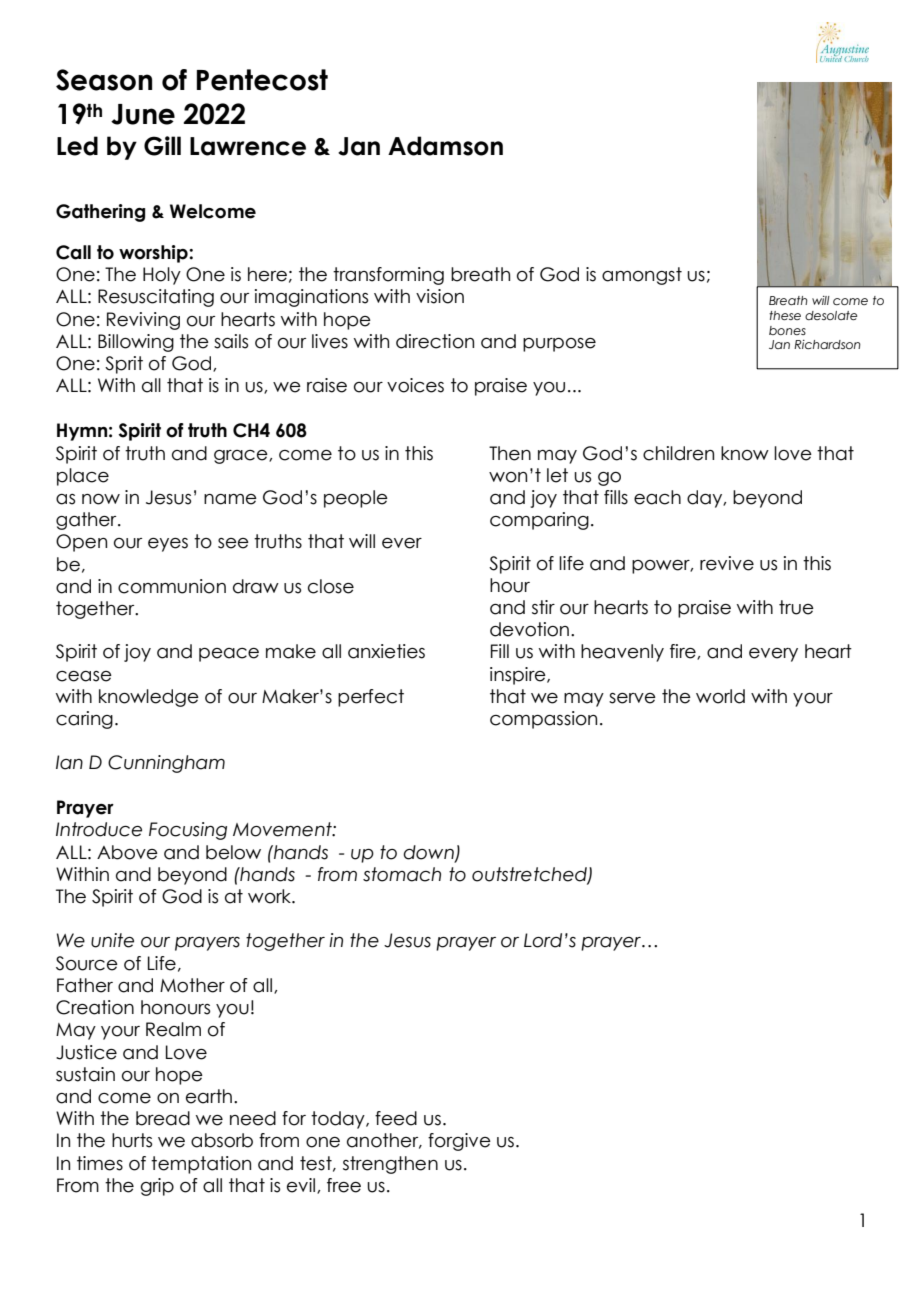  Describe the element at coordinates (172, 586) in the screenshot. I see `communion` at that location.
